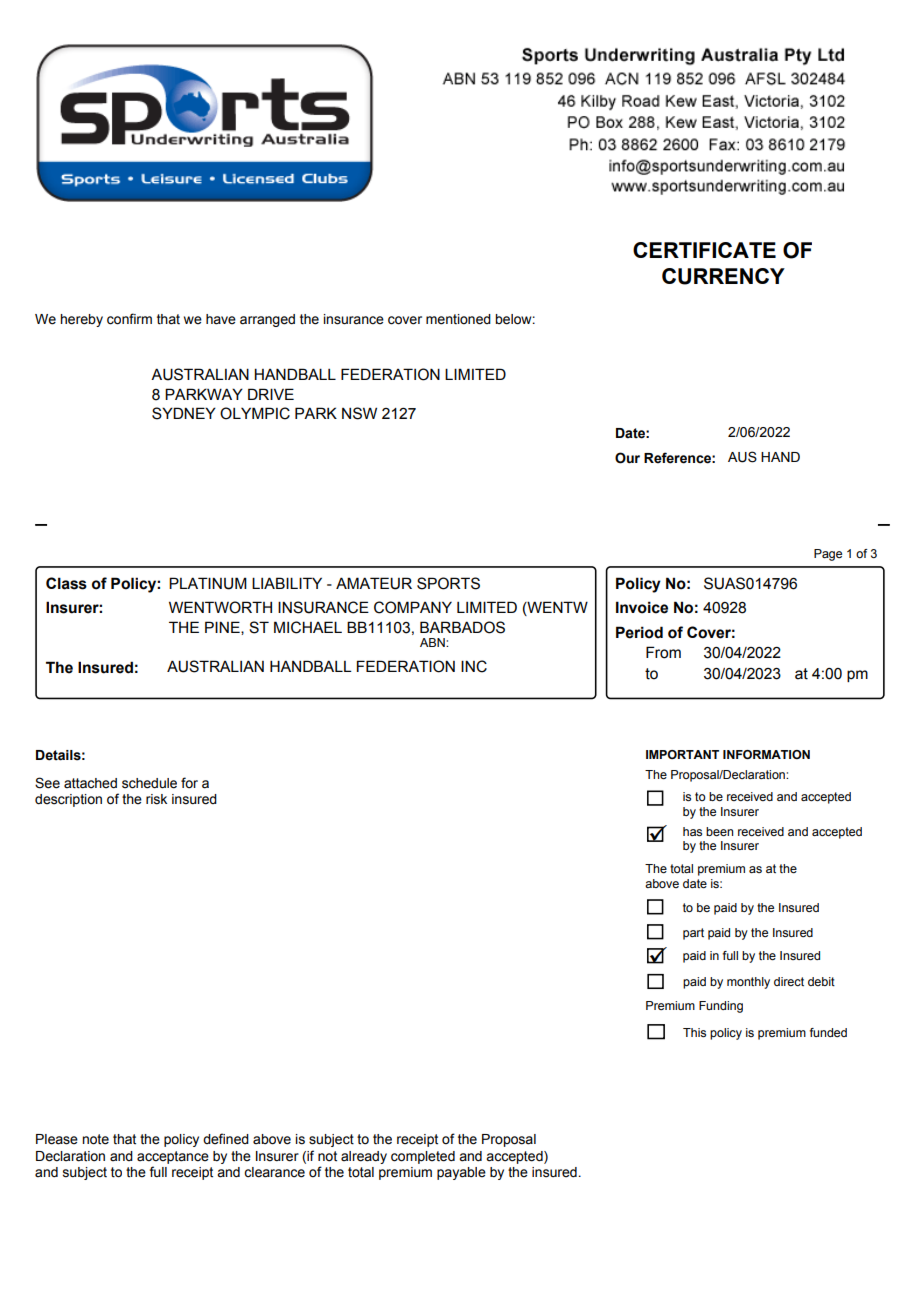 The image size is (924, 1309). What do you see at coordinates (173, 1157) in the document?
I see `acceptance` at bounding box center [173, 1157].
